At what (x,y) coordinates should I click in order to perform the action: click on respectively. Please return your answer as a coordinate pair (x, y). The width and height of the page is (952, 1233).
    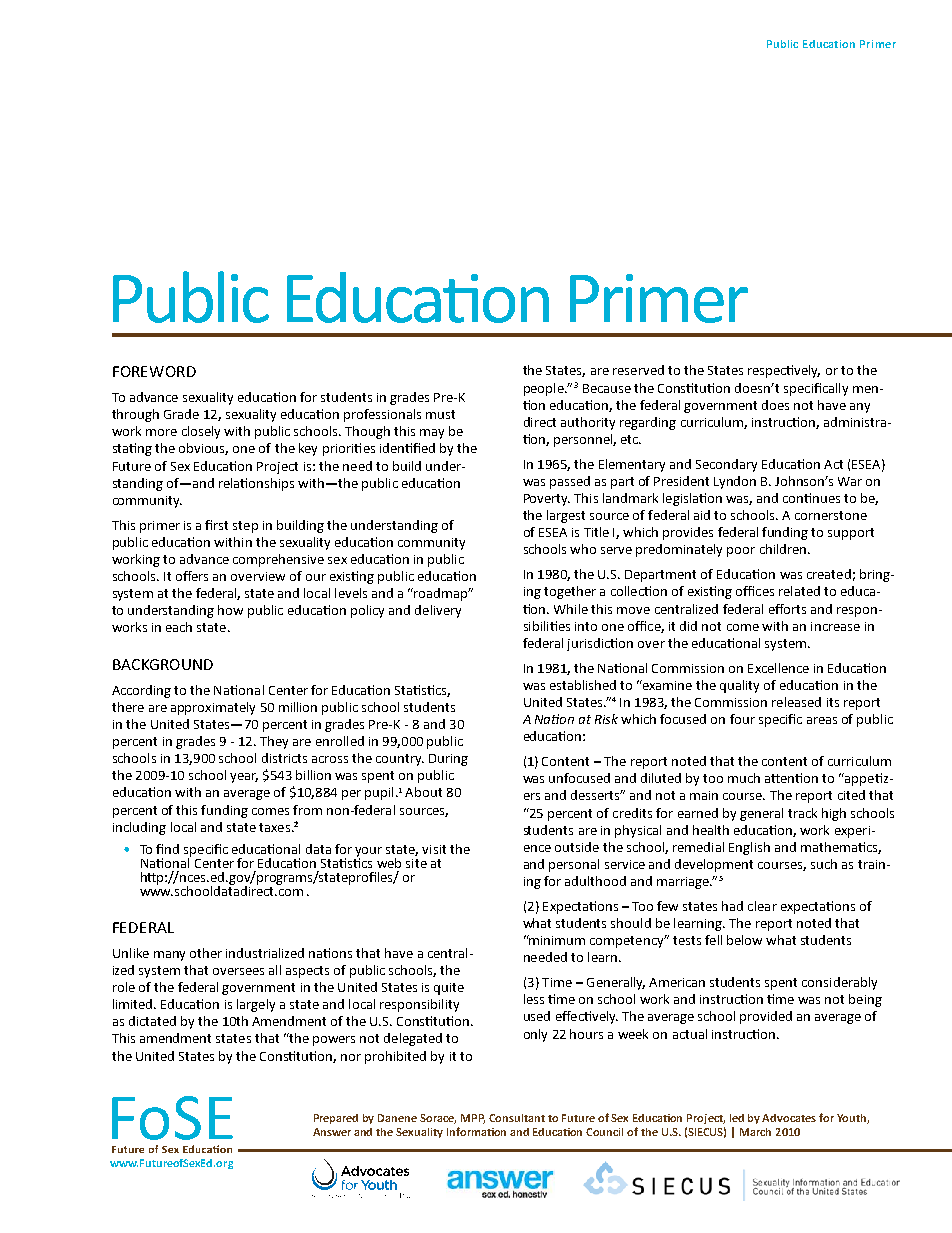
    Looking at the image, I should click on (784, 371).
